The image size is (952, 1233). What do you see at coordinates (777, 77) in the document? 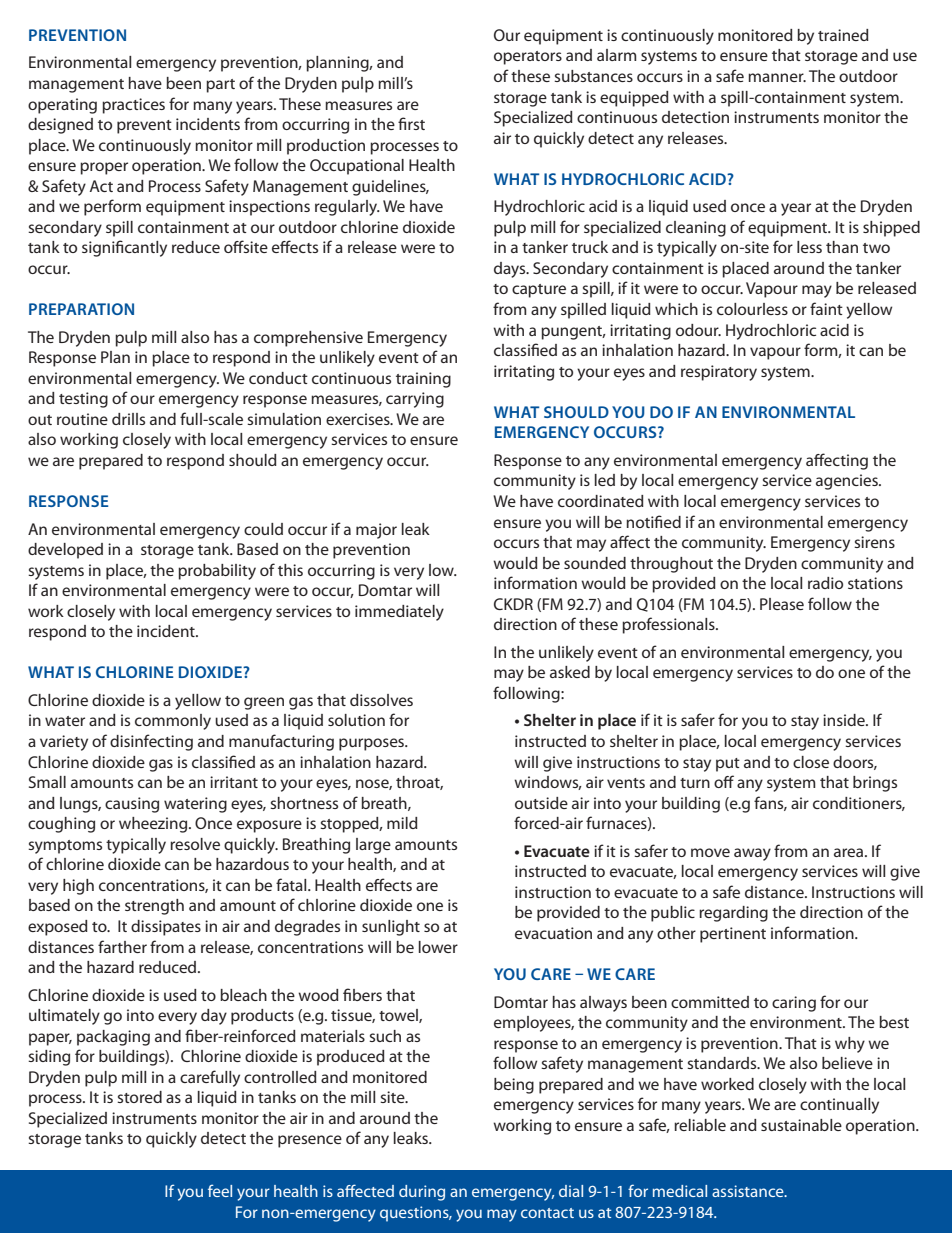
I see `manner` at bounding box center [777, 77].
